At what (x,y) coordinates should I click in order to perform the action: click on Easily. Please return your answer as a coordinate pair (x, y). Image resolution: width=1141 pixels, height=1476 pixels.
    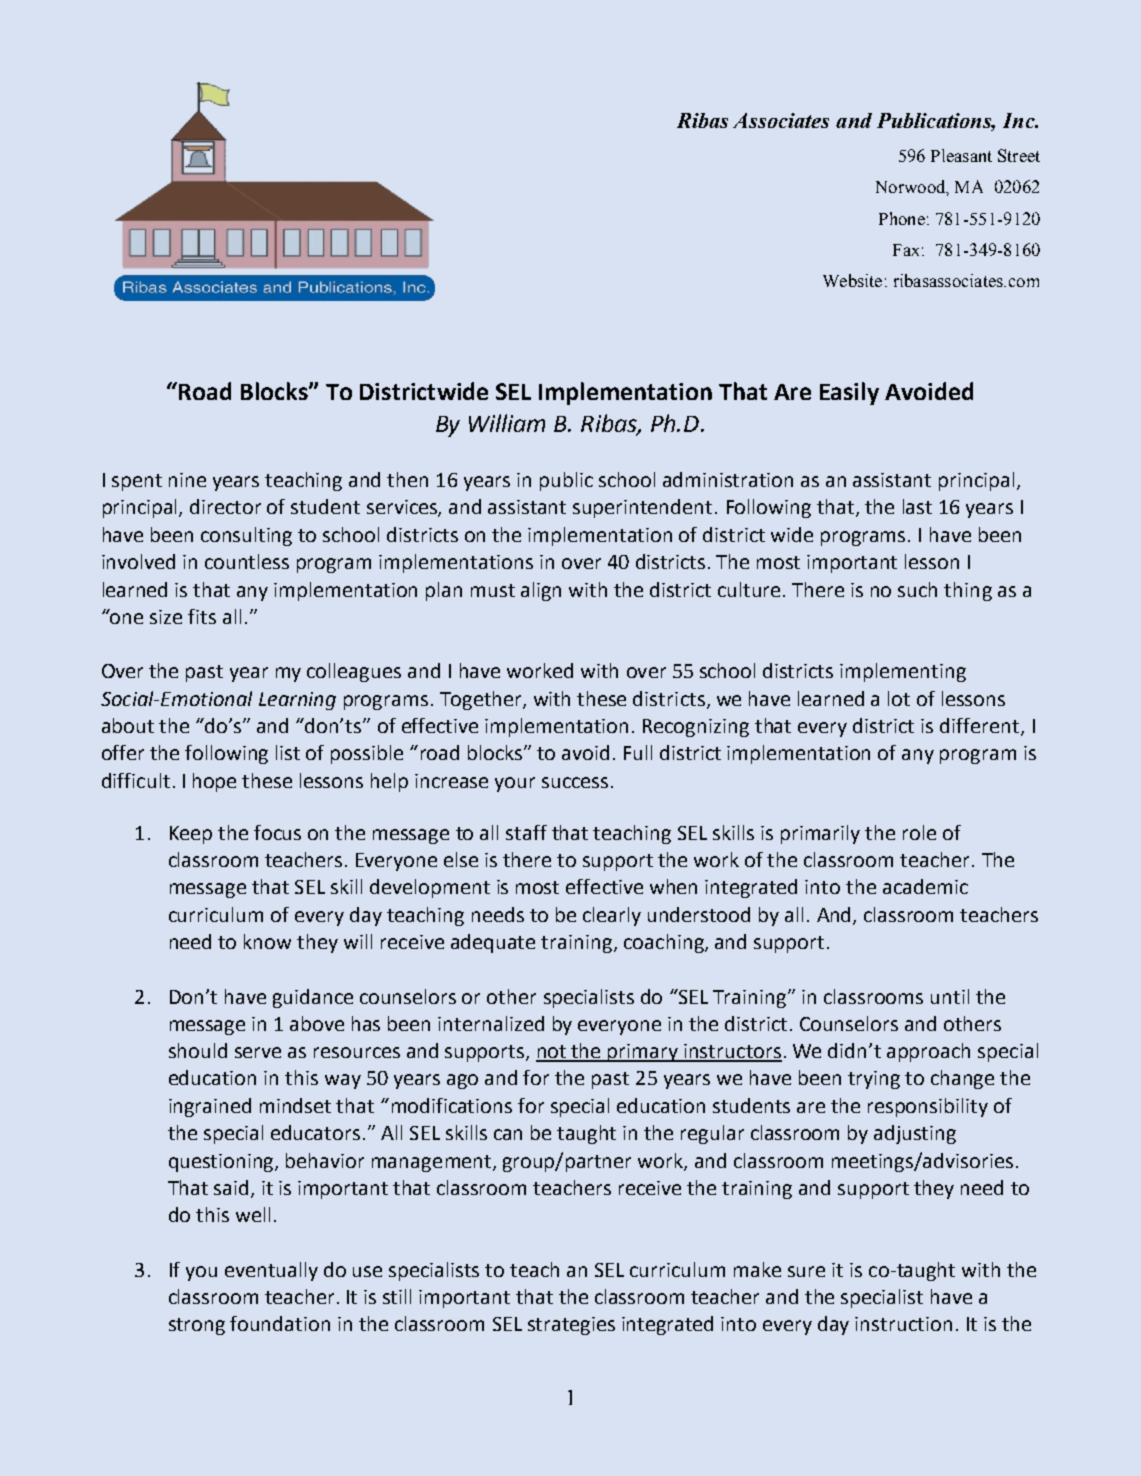
    Looking at the image, I should click on (849, 393).
